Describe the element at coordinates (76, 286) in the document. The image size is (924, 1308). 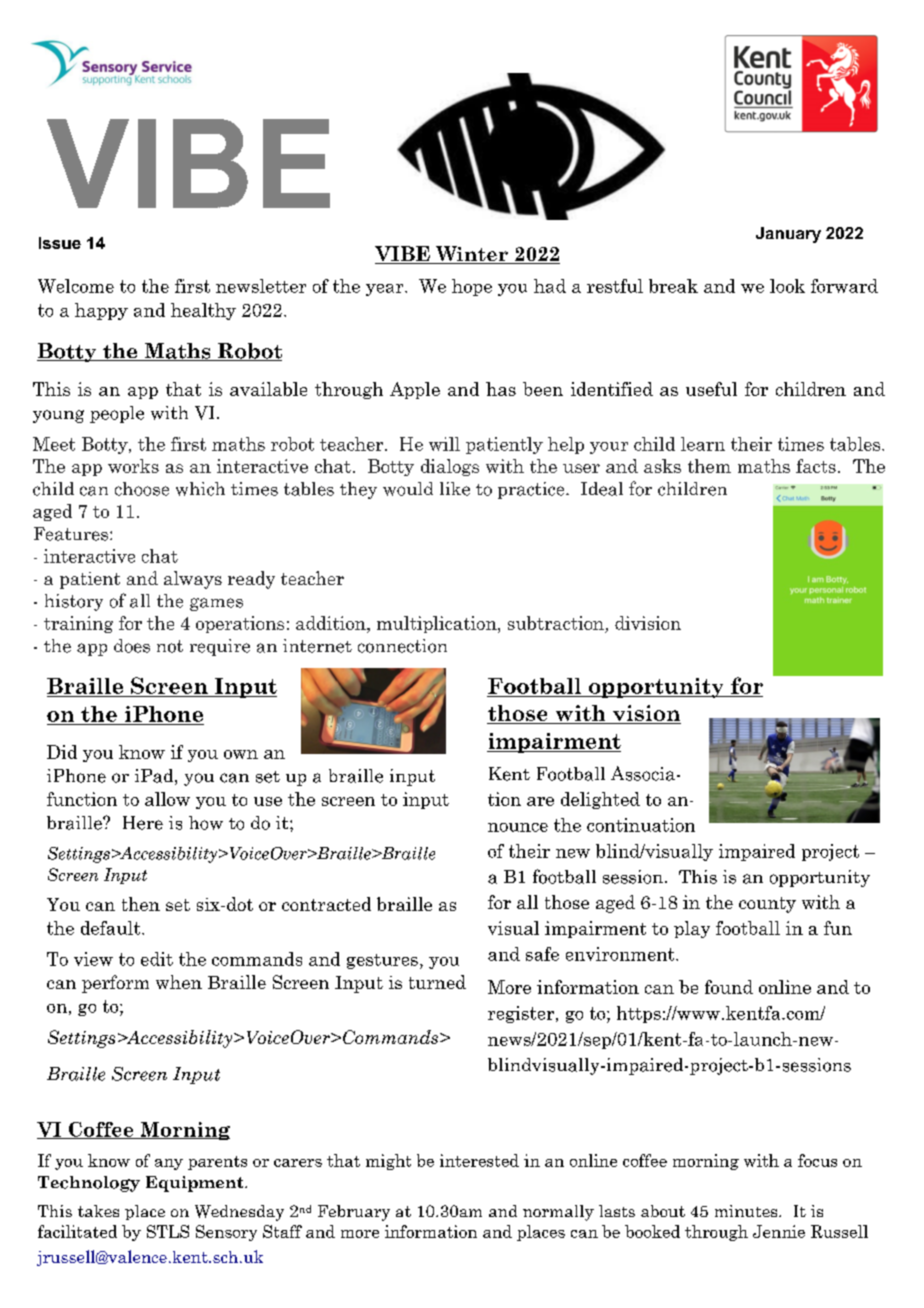
I see `Welcome` at that location.
